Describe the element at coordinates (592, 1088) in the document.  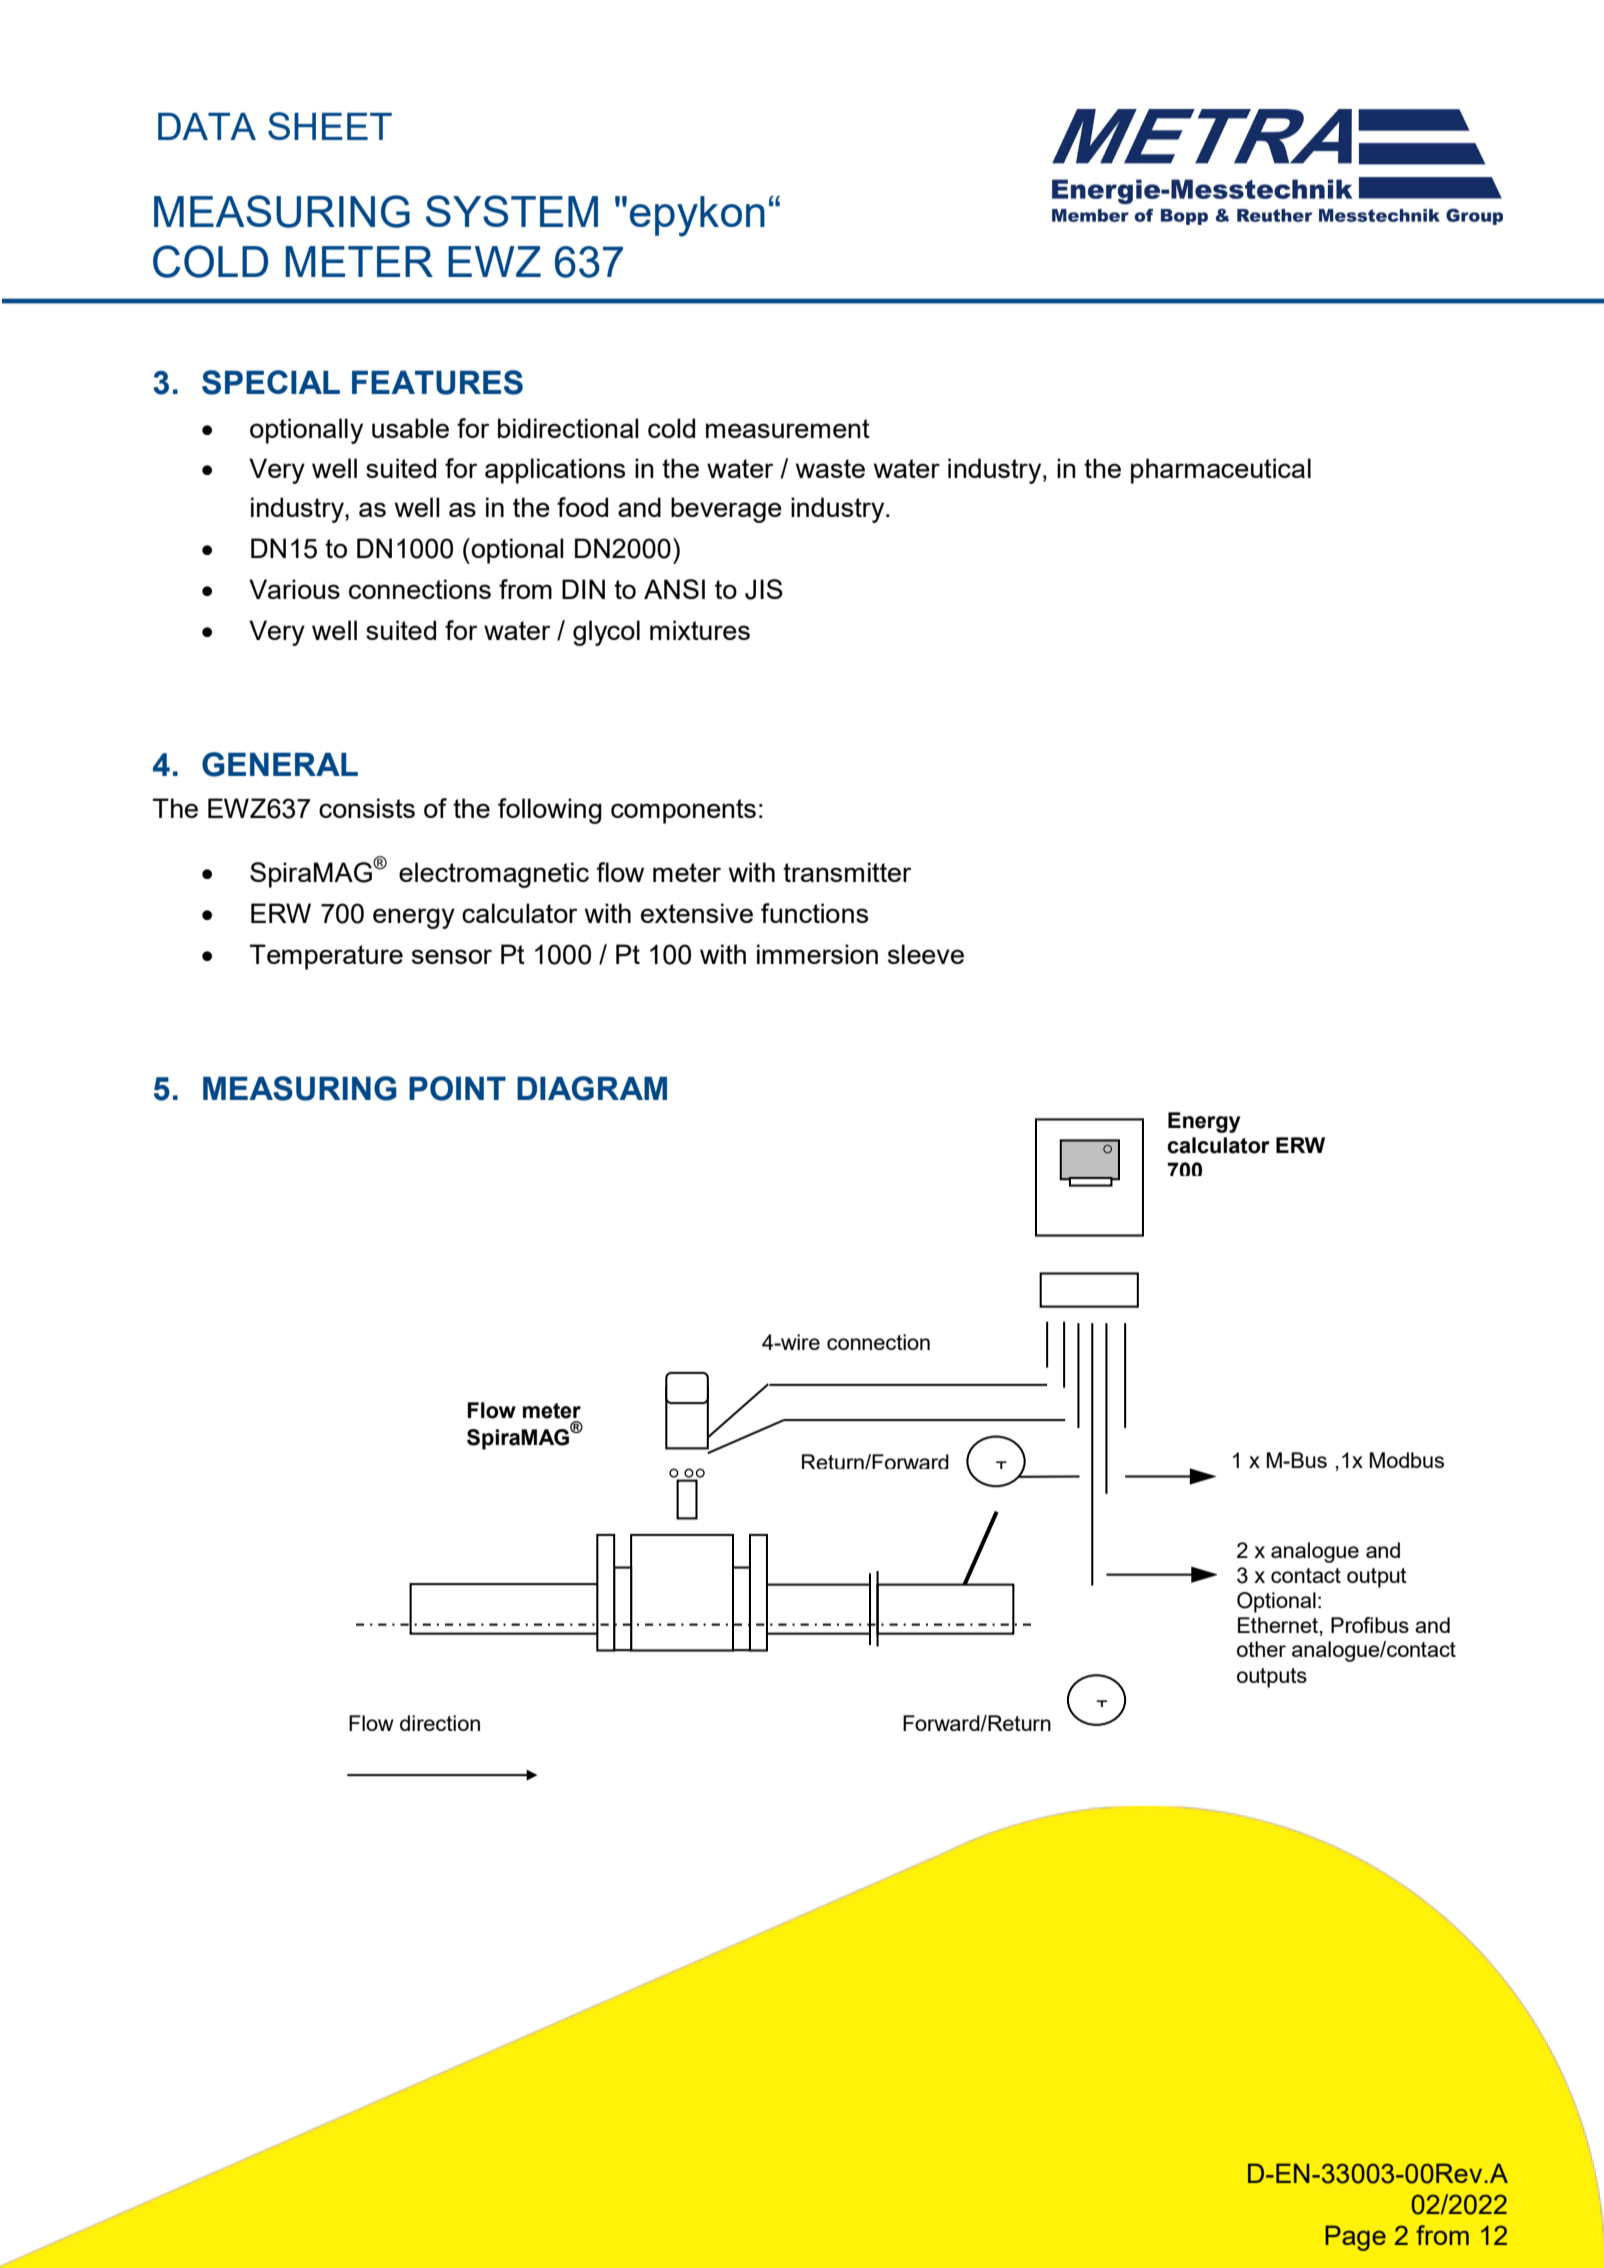
I see `DIAGRAM` at that location.
